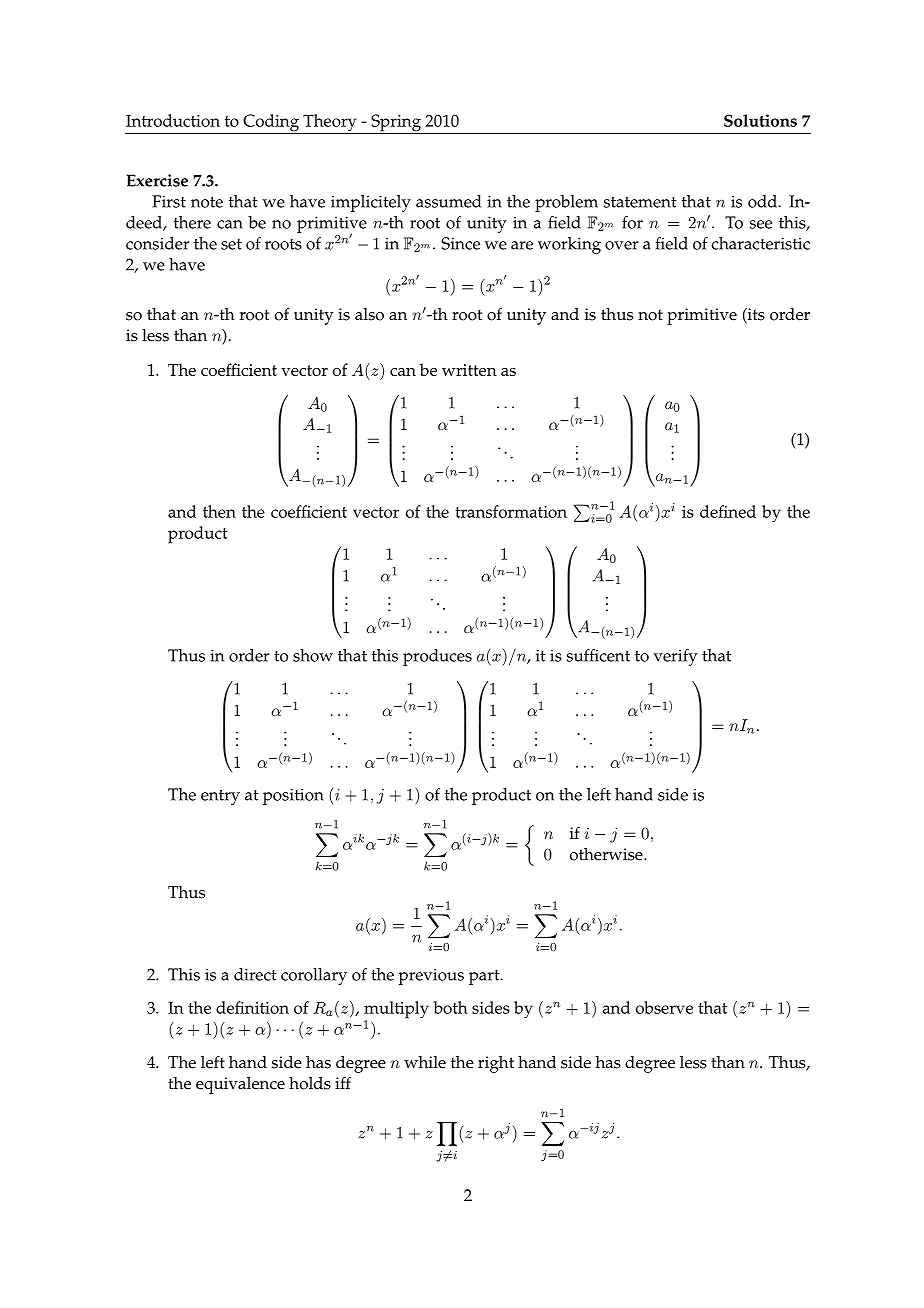  What do you see at coordinates (437, 657) in the screenshot?
I see `produces` at bounding box center [437, 657].
